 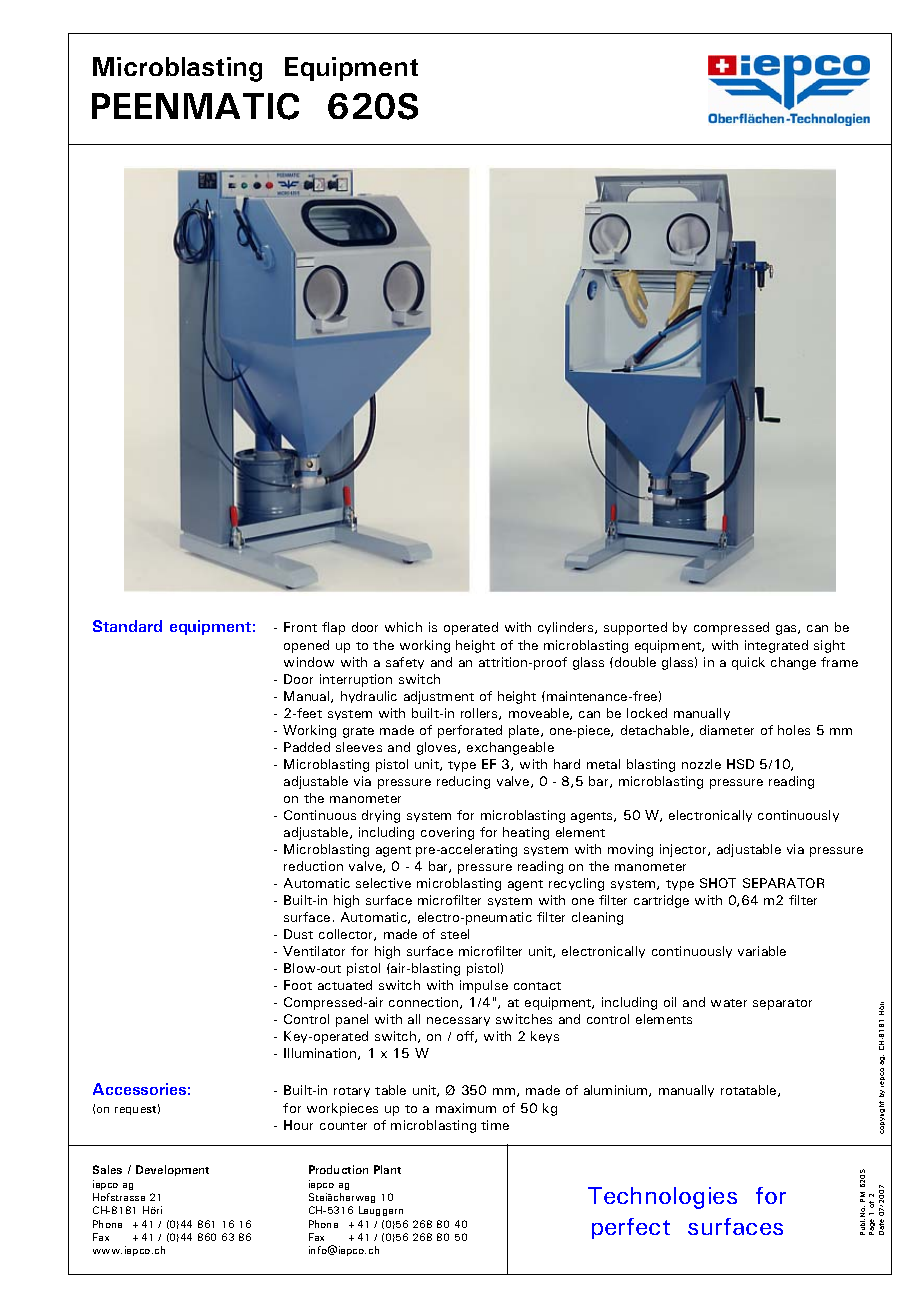 I want to click on steel, so click(x=455, y=934).
